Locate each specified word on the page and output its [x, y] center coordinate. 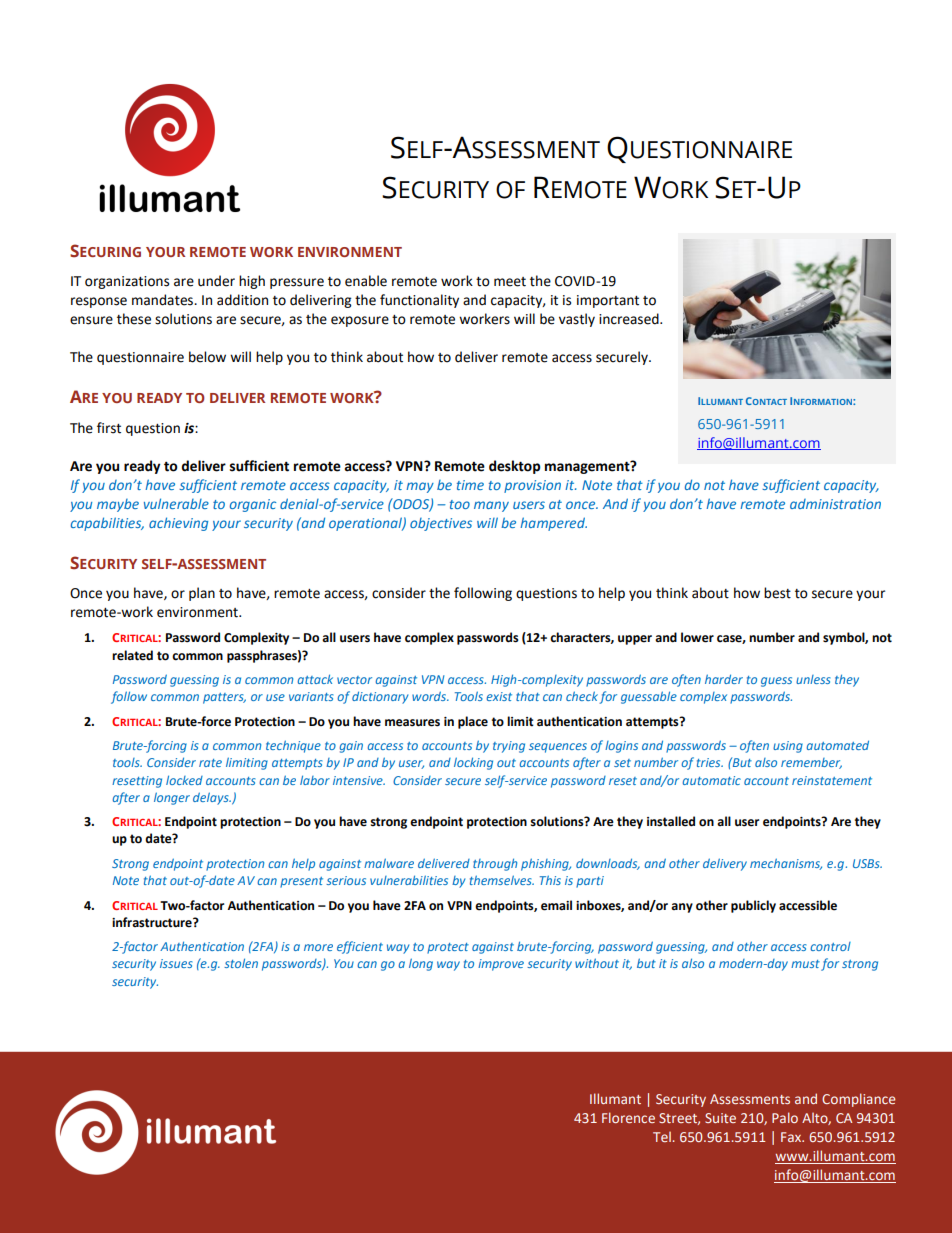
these [134, 319]
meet [510, 282]
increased [630, 319]
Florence [628, 1117]
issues [176, 963]
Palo [785, 1117]
